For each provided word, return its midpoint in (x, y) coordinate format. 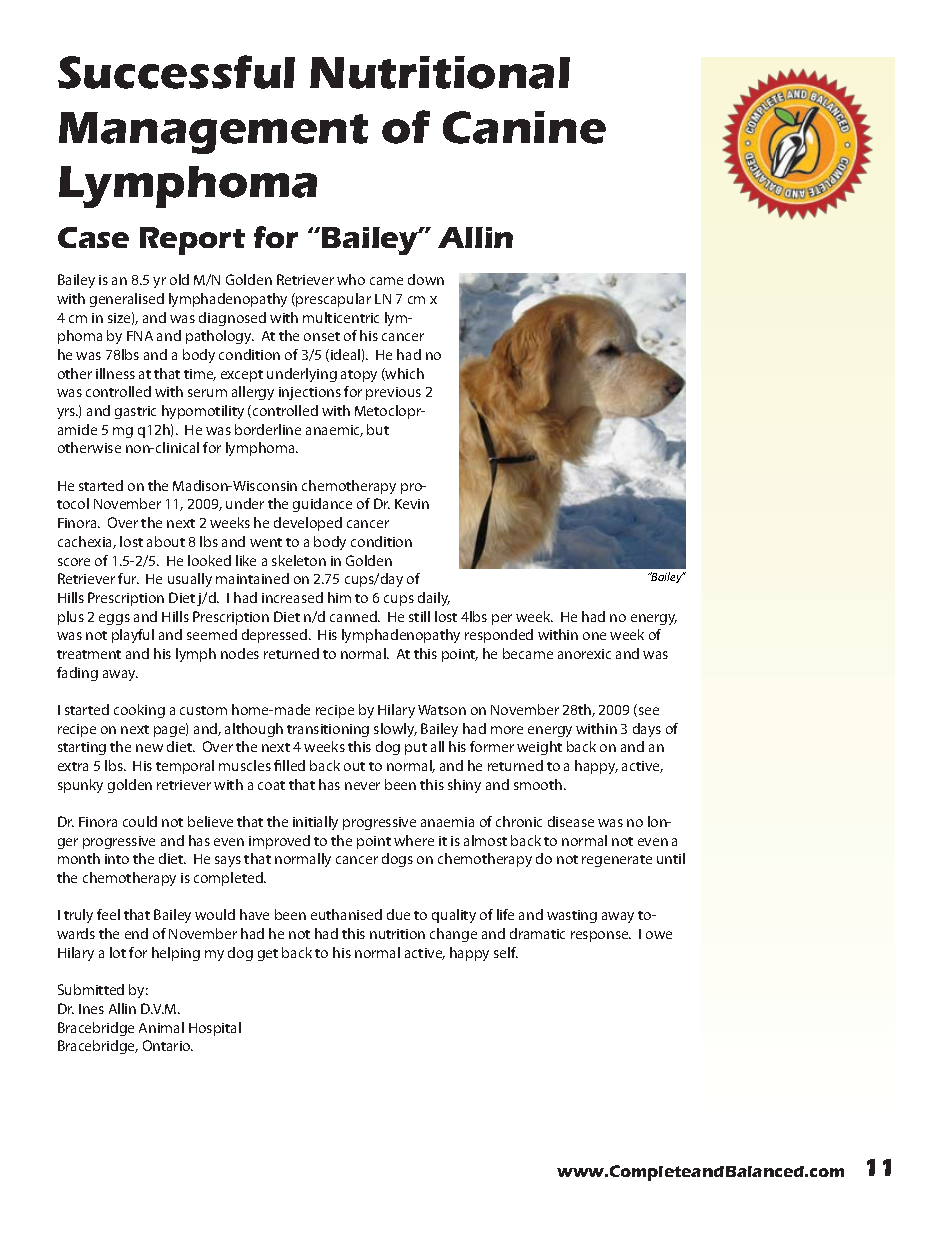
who (351, 279)
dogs (397, 860)
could (140, 821)
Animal (161, 1027)
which (404, 374)
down (426, 279)
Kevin (412, 504)
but (378, 429)
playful (133, 636)
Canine (524, 127)
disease (571, 821)
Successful (176, 72)
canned (354, 616)
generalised (127, 300)
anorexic (584, 654)
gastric (135, 412)
